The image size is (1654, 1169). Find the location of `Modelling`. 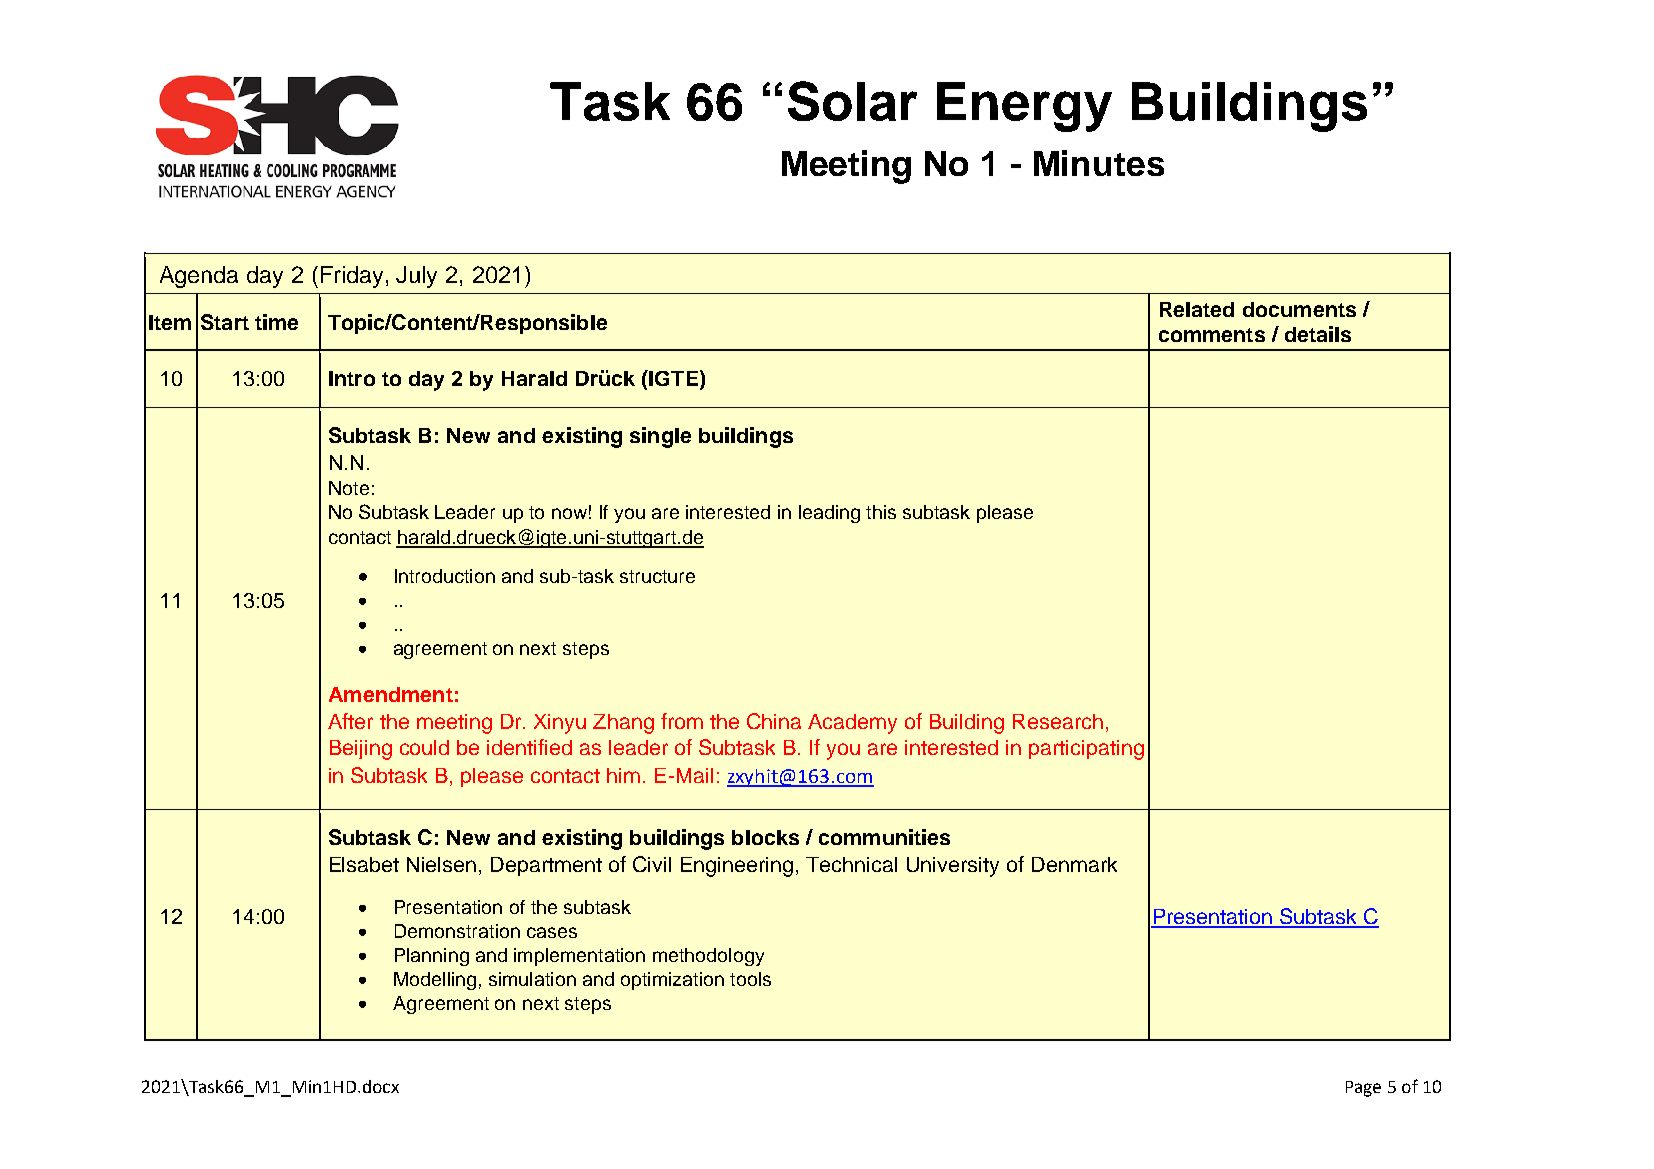

Modelling is located at coordinates (435, 981).
